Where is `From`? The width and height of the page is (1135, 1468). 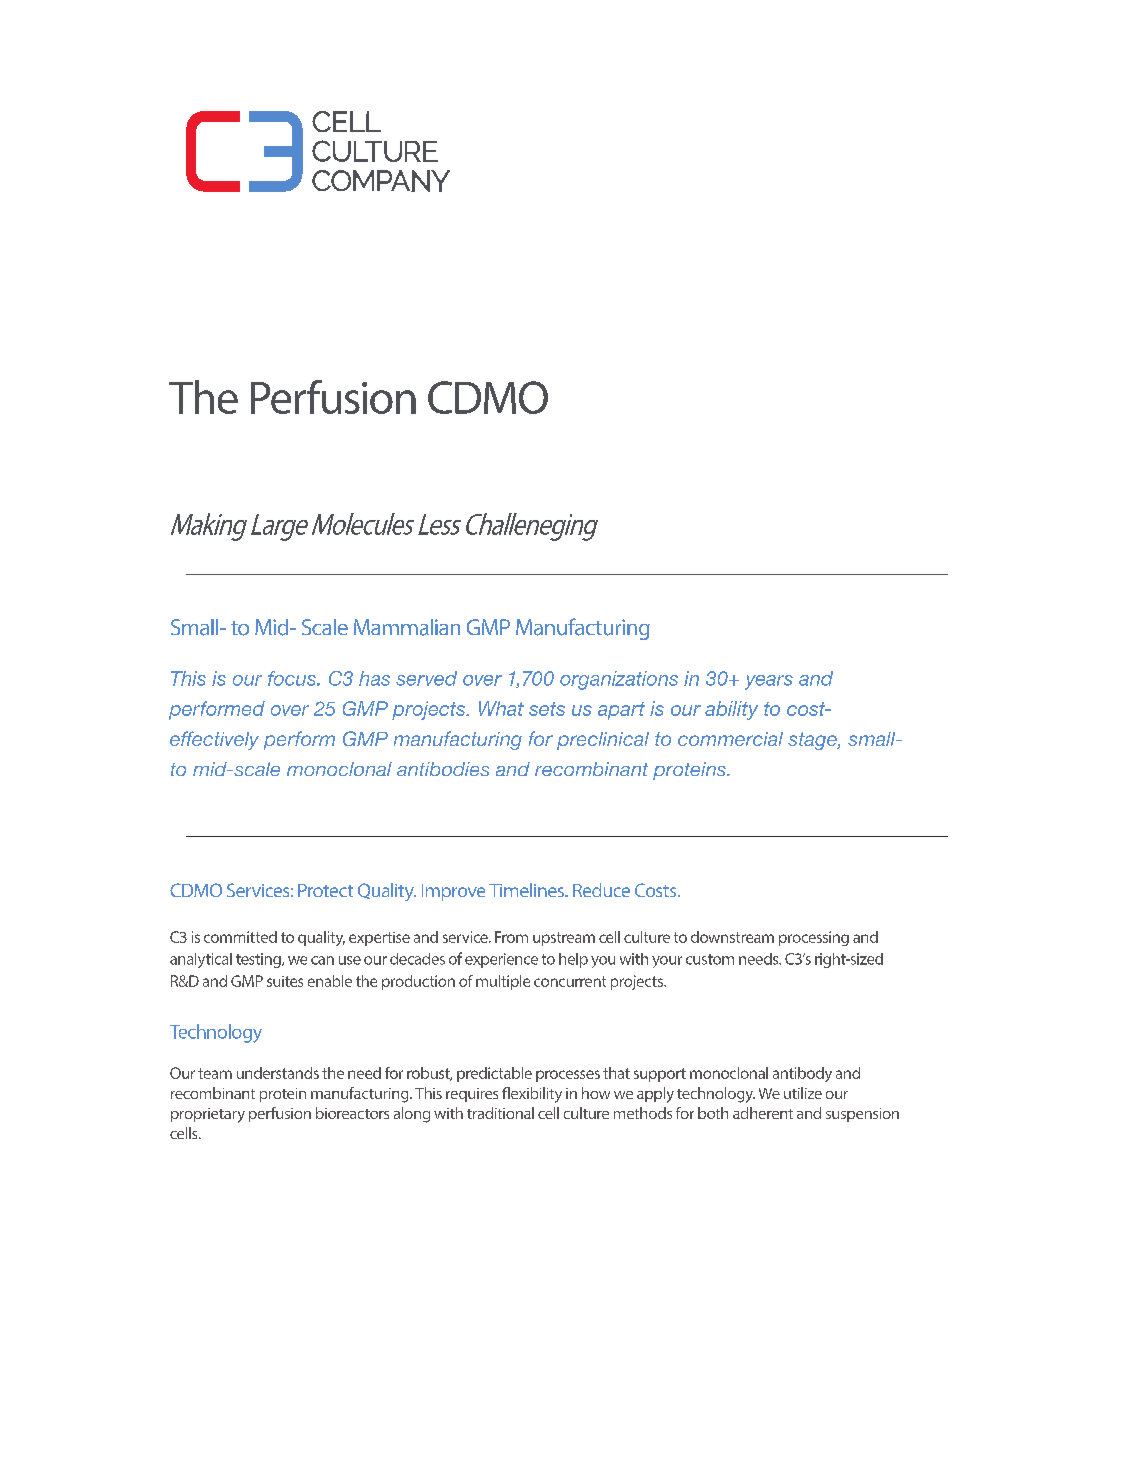 From is located at coordinates (511, 937).
